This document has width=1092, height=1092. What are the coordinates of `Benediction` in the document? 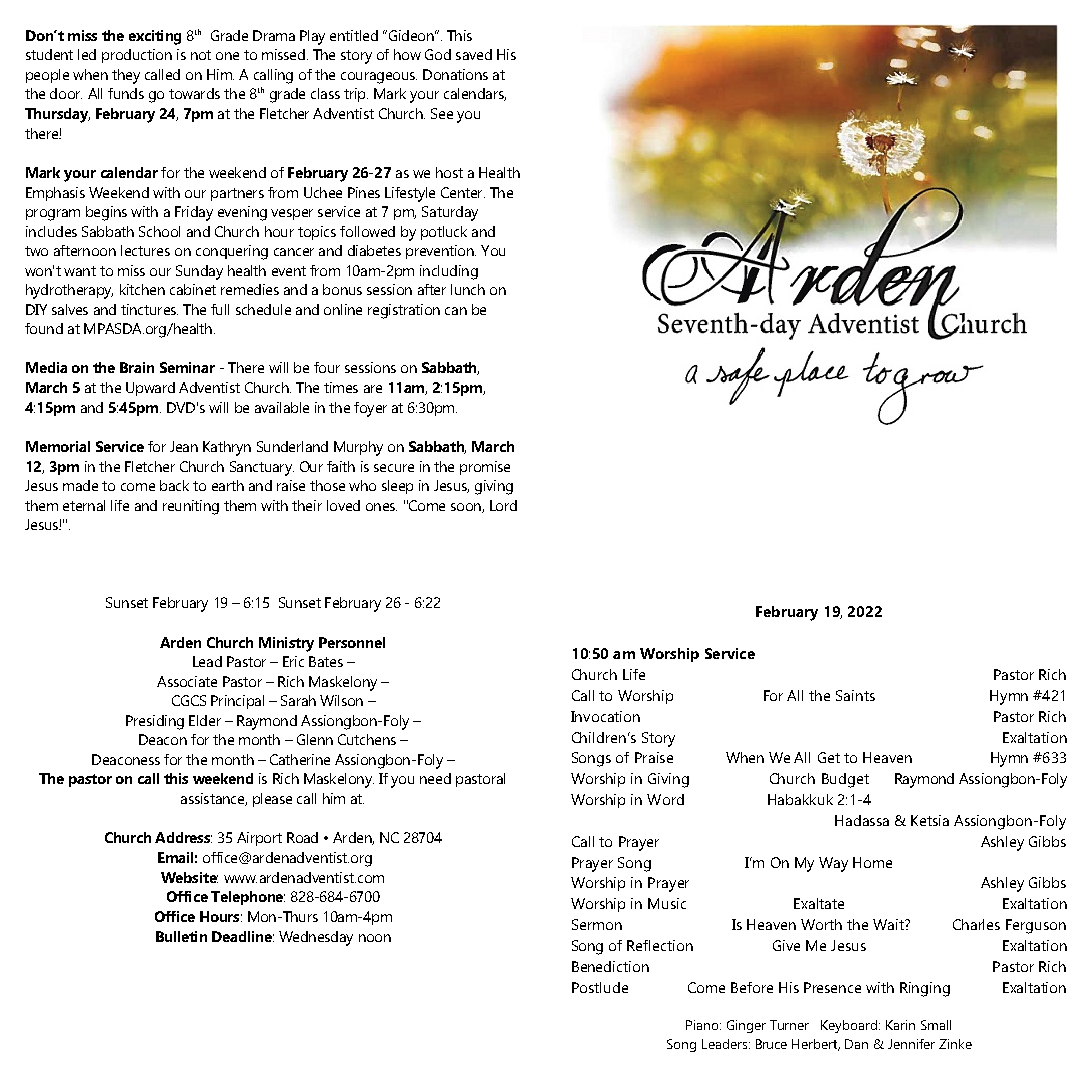 It's located at (610, 966).
